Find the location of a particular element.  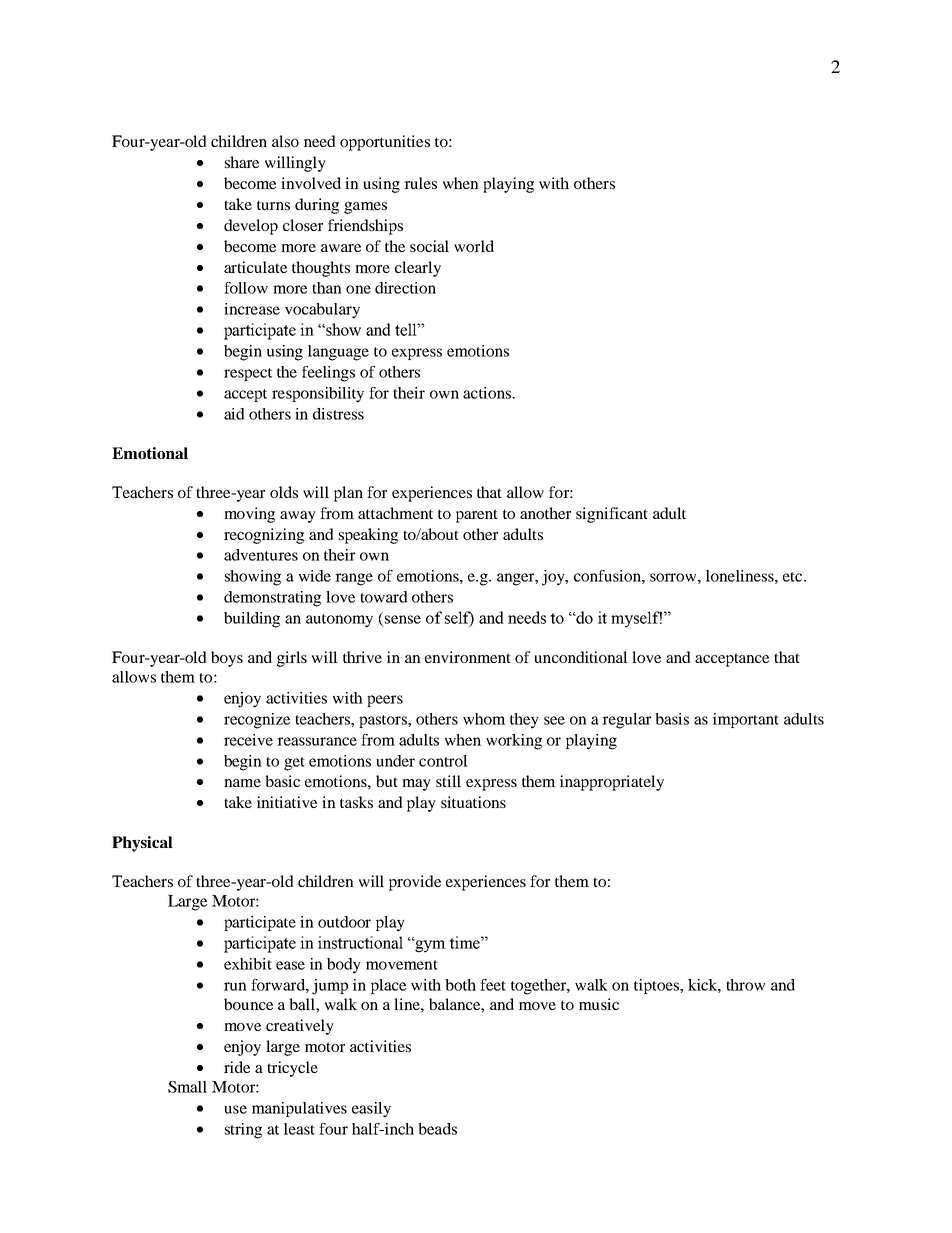

important is located at coordinates (746, 720).
